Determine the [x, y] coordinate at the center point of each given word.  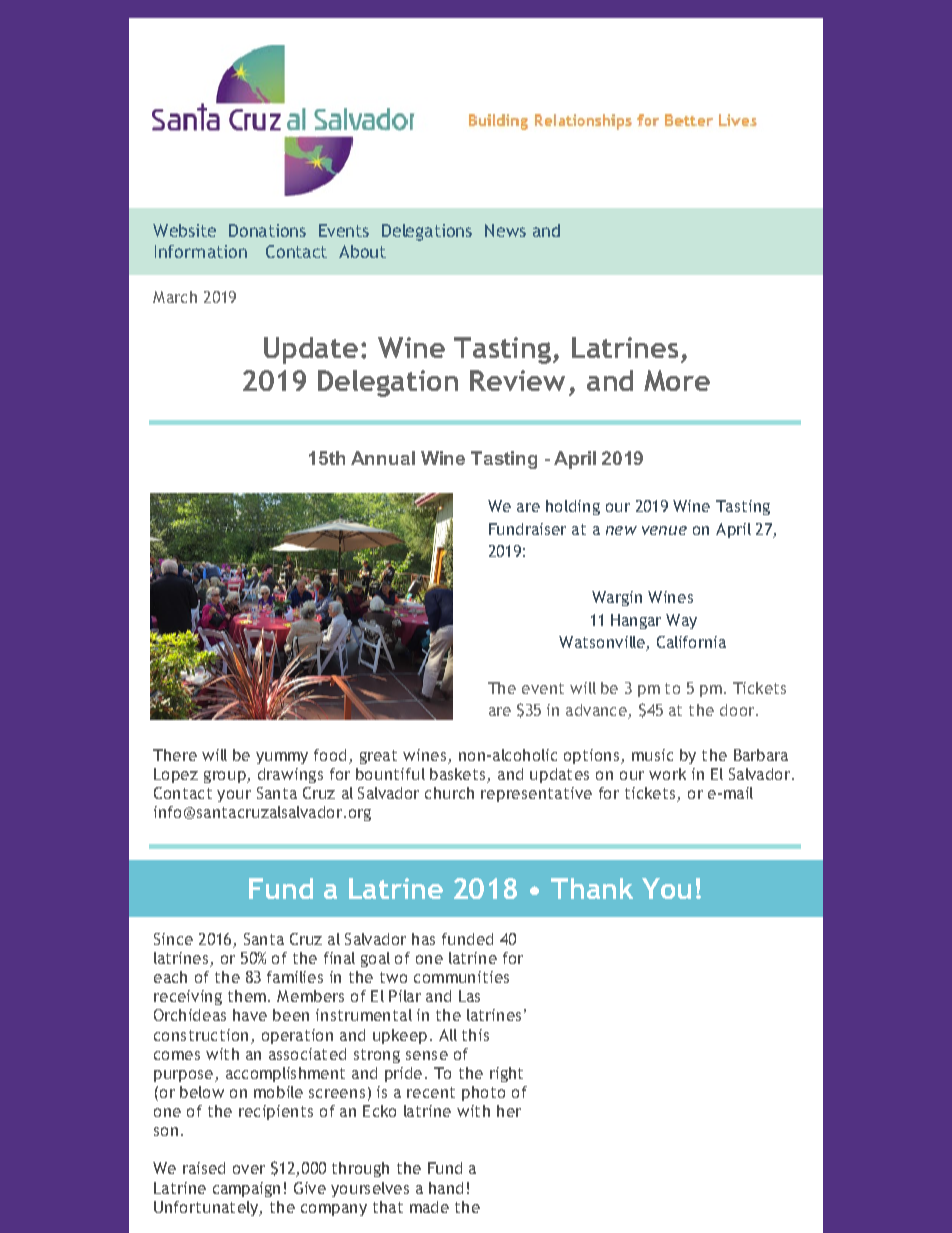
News [505, 230]
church [449, 793]
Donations [267, 230]
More [677, 380]
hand [446, 1188]
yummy [282, 758]
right [506, 1074]
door [738, 710]
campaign [246, 1189]
